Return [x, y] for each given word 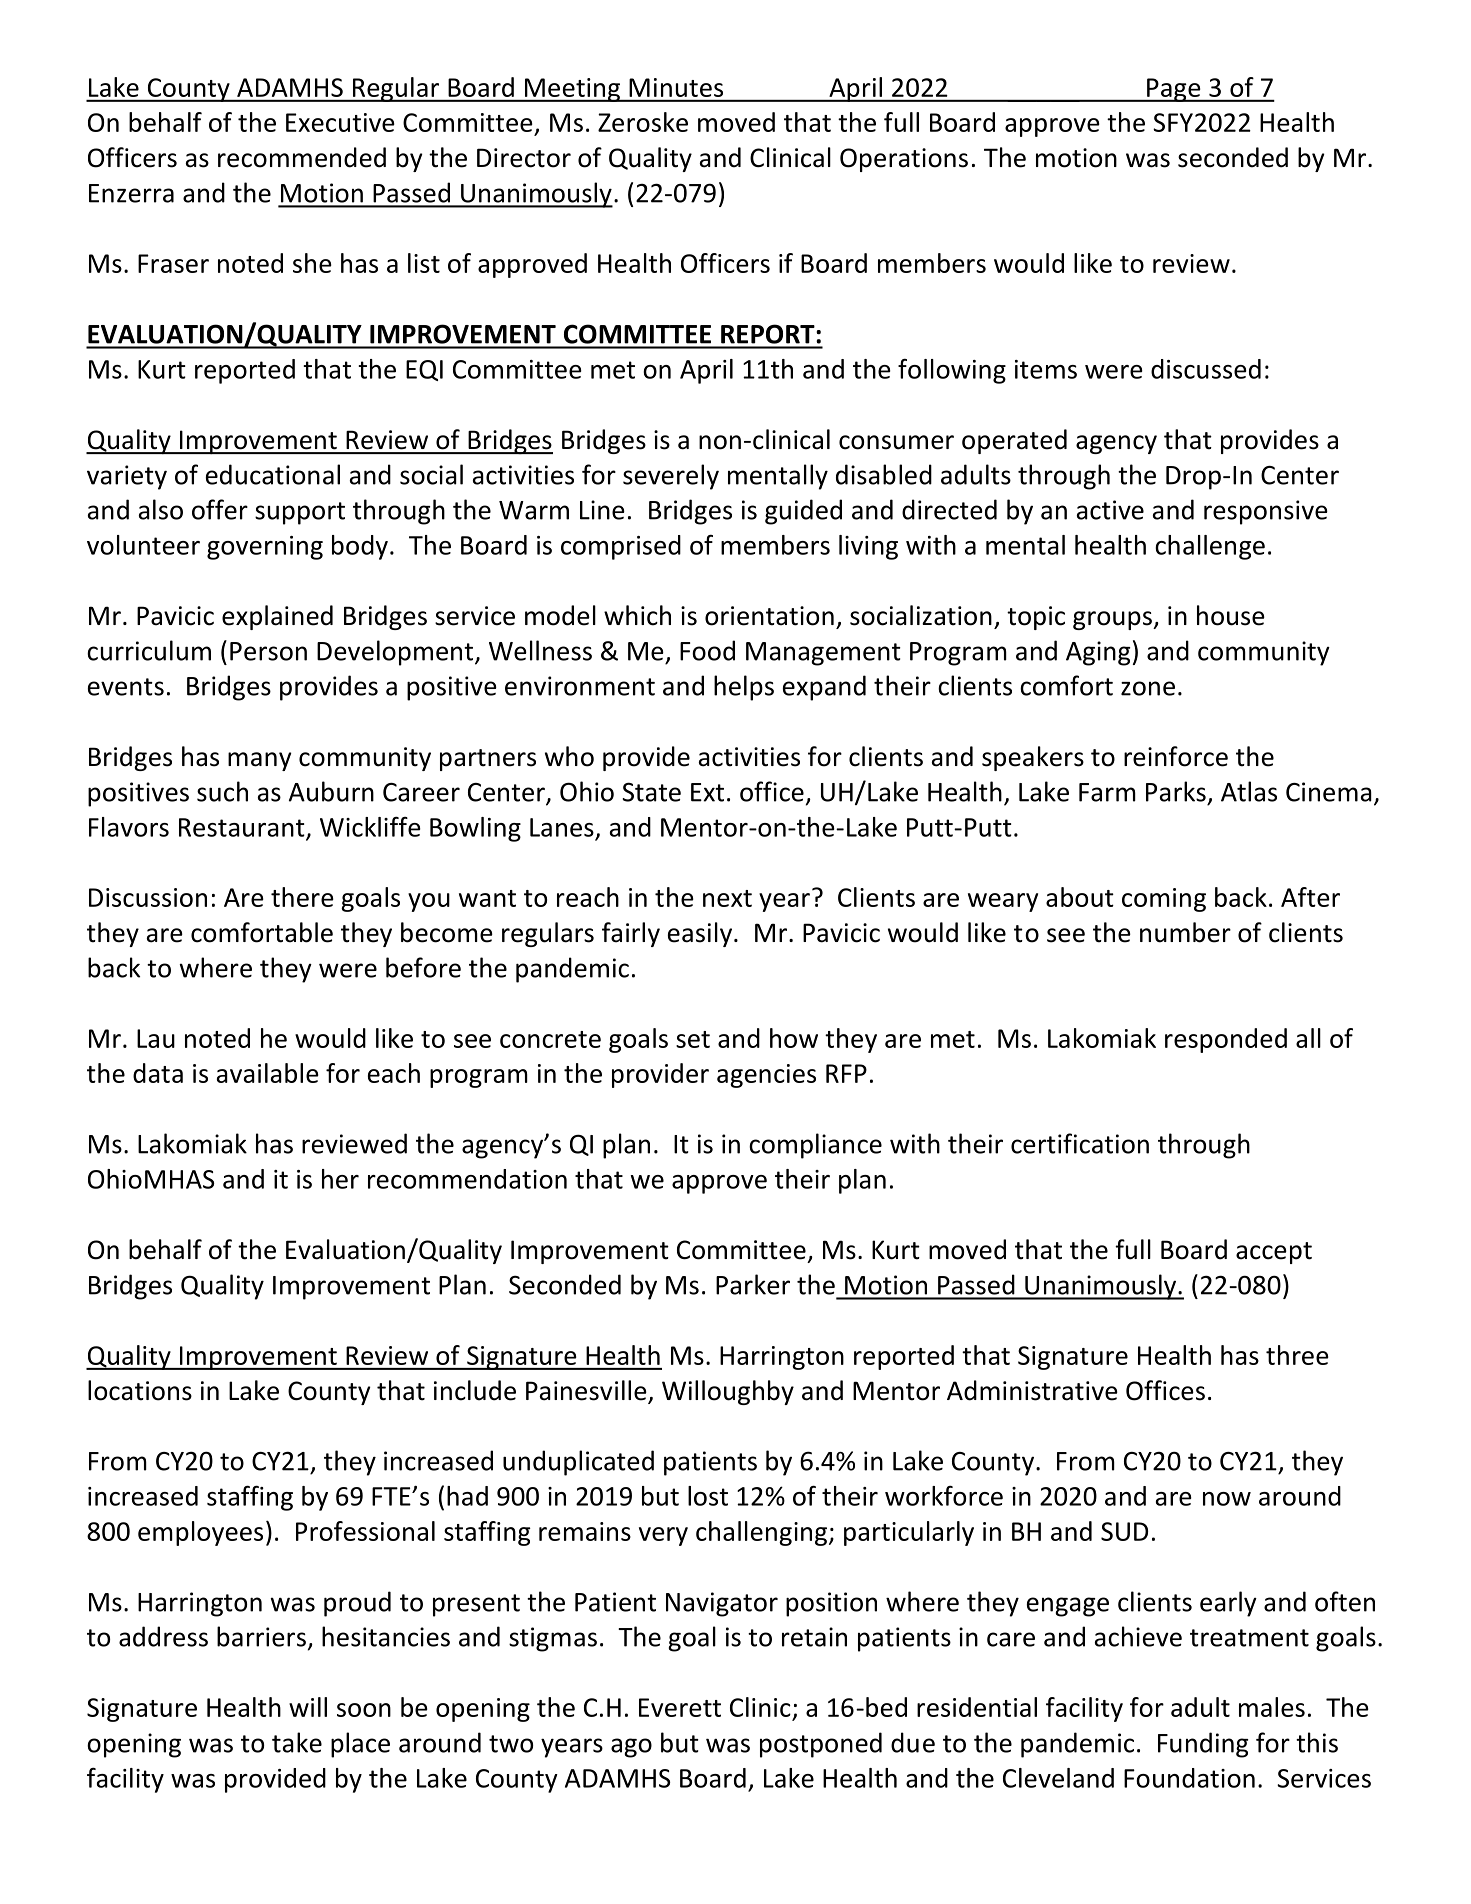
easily [700, 934]
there [302, 897]
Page [1174, 90]
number [1185, 932]
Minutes [676, 87]
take [297, 1742]
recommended [302, 157]
